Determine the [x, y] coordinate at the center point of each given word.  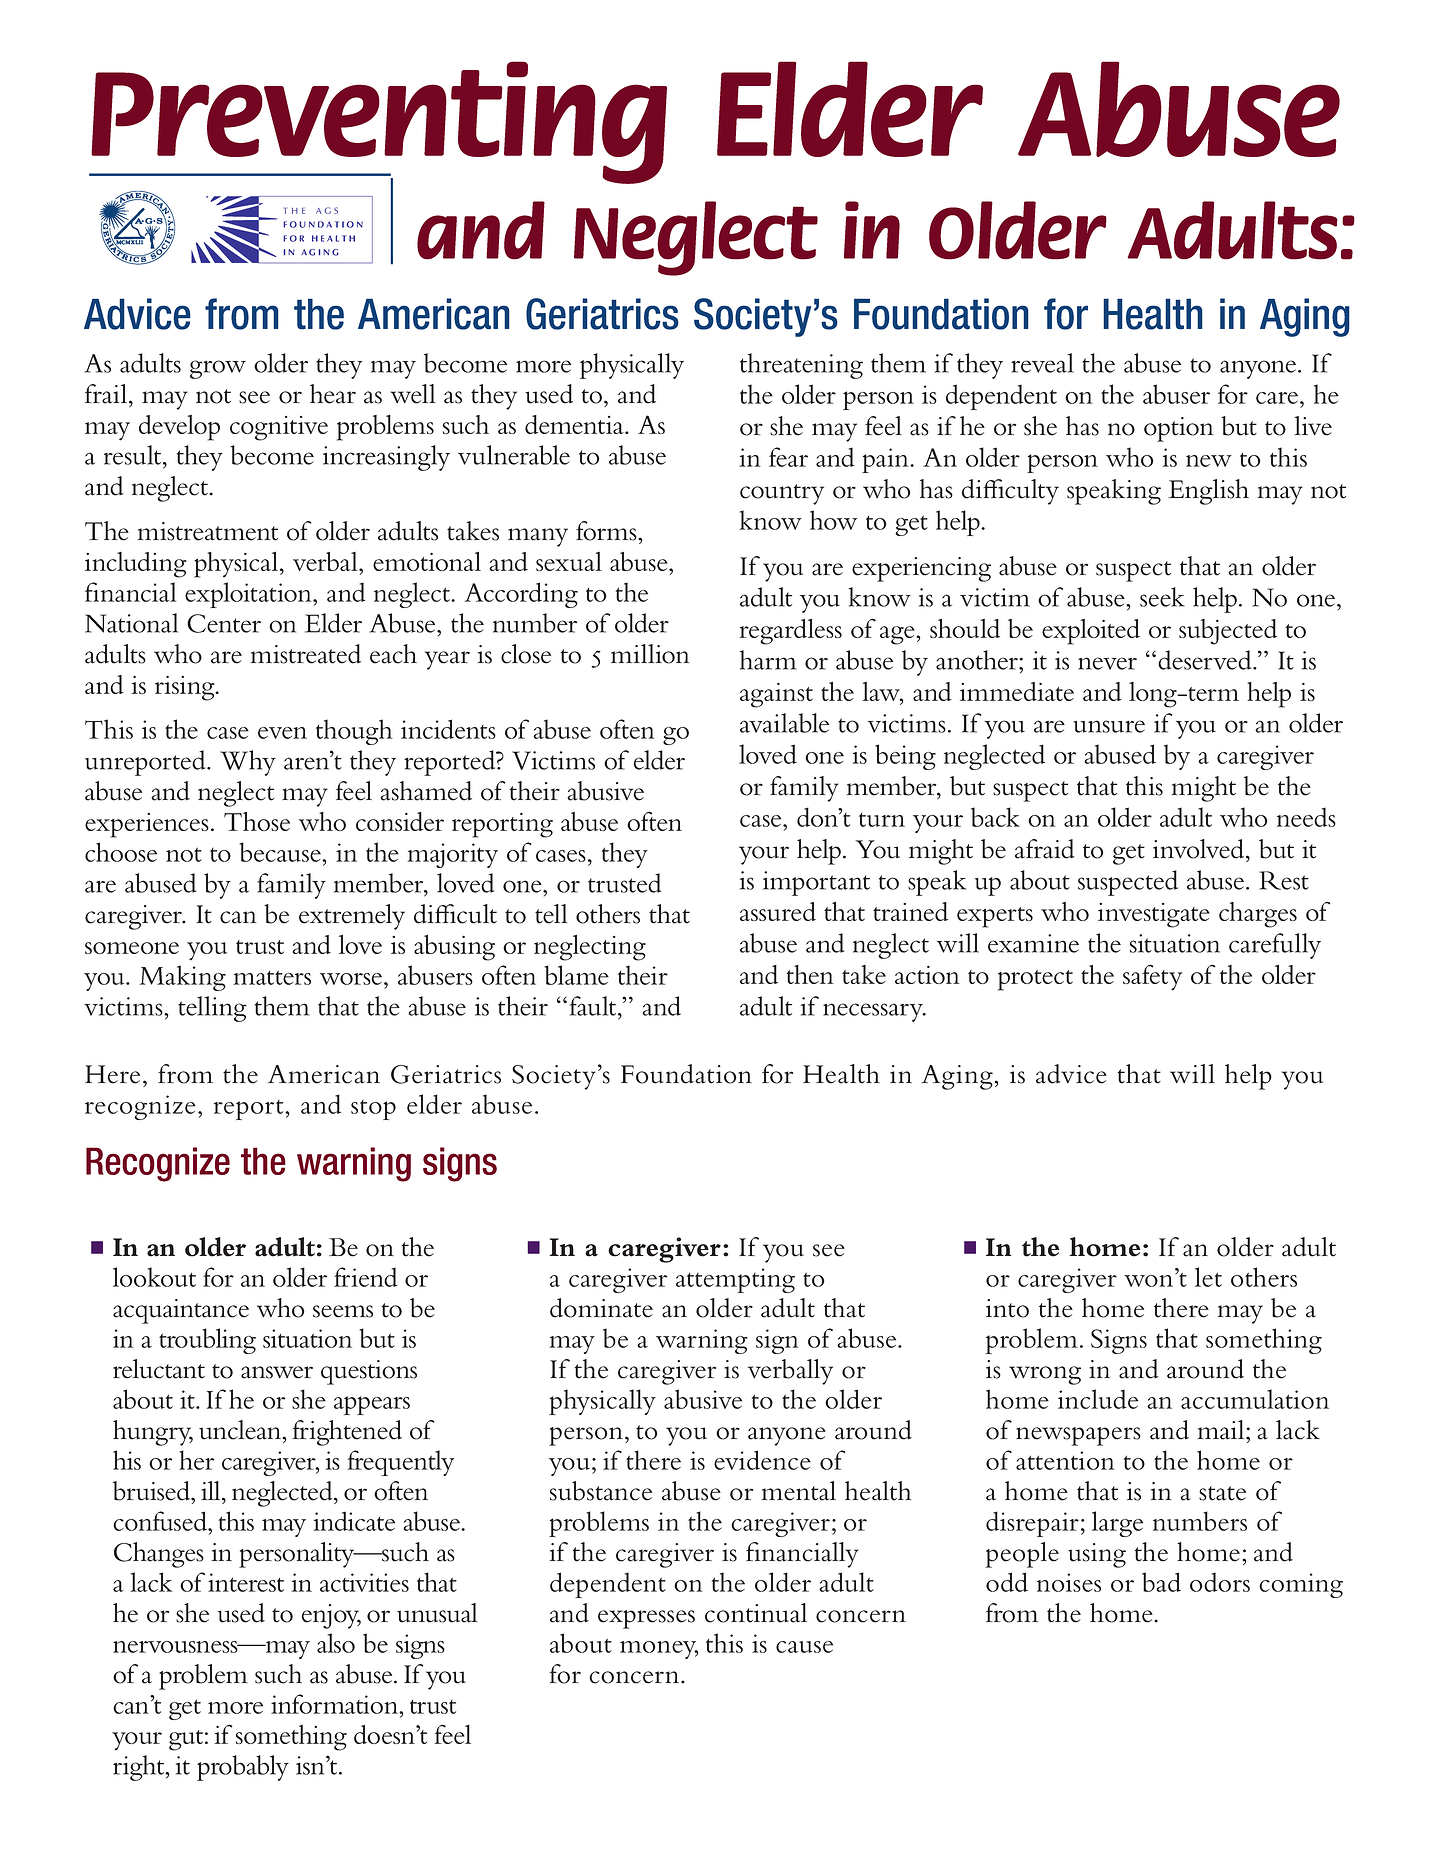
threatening [801, 366]
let [1208, 1277]
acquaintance [181, 1311]
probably [243, 1768]
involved [1200, 849]
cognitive [279, 428]
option [1179, 429]
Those [257, 821]
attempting [735, 1280]
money [659, 1650]
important [816, 883]
